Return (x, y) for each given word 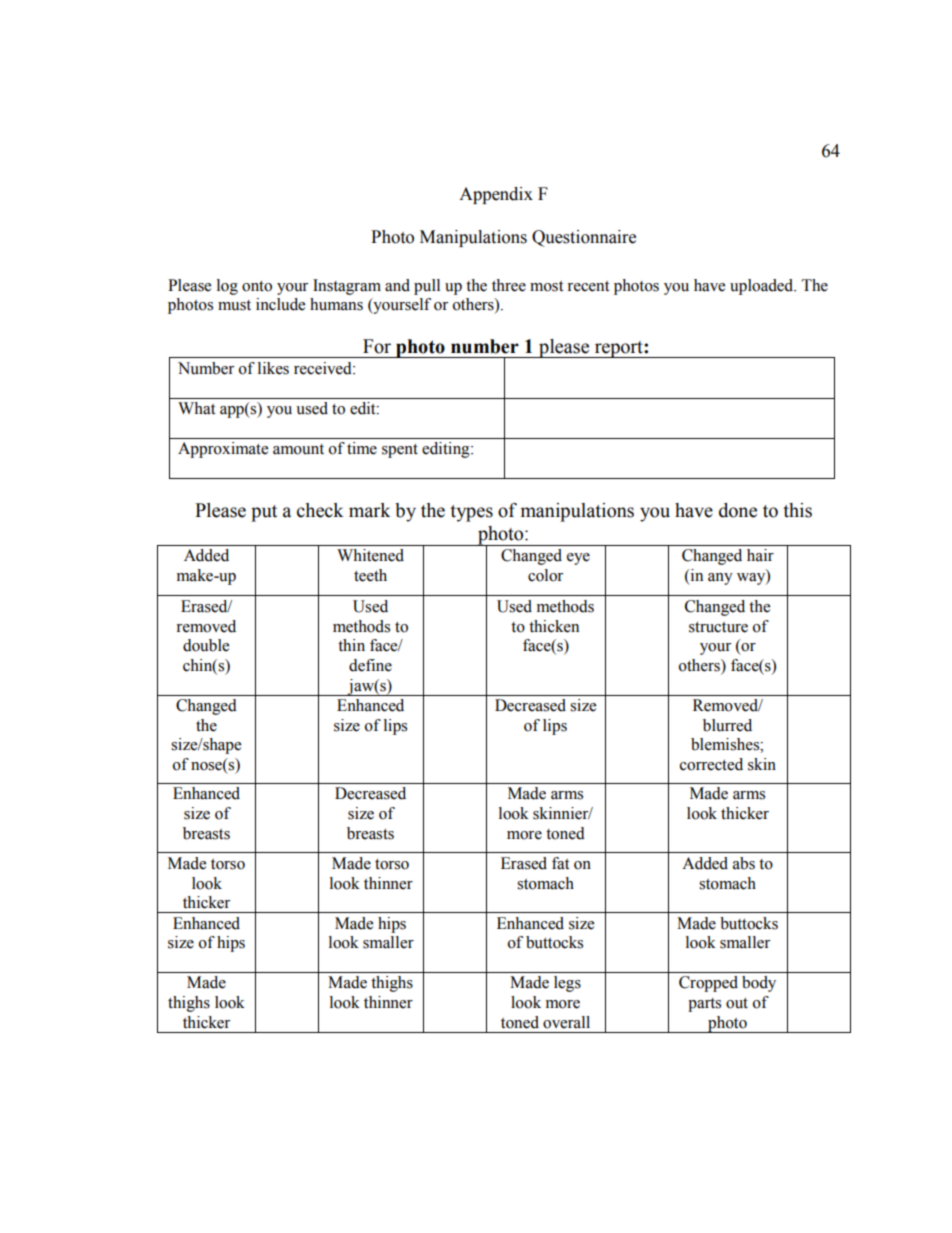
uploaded (763, 287)
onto (257, 286)
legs (567, 984)
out (737, 1003)
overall (566, 1022)
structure (718, 627)
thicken (554, 626)
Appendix (496, 195)
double (206, 645)
